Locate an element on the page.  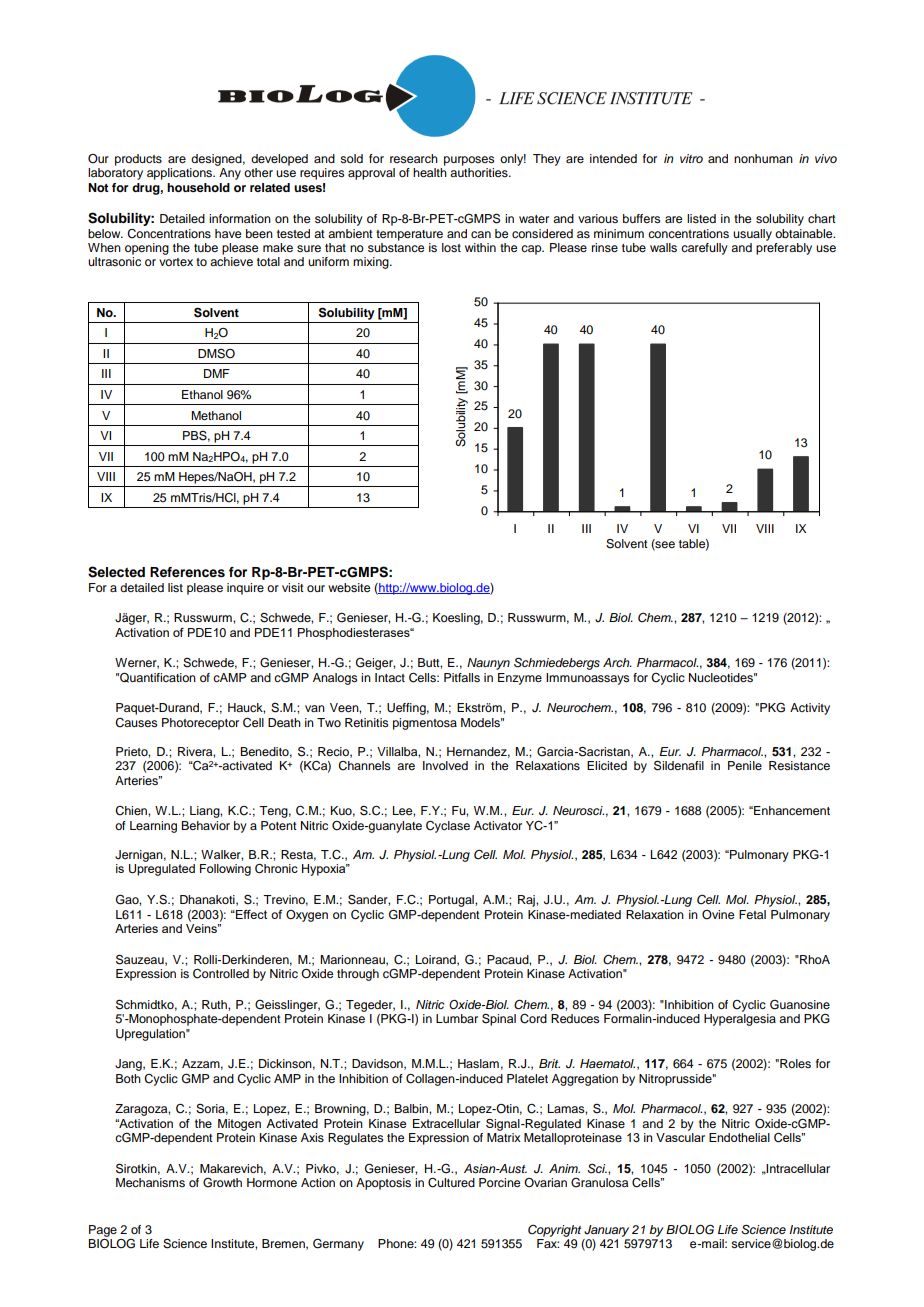
nonhuman is located at coordinates (763, 158).
